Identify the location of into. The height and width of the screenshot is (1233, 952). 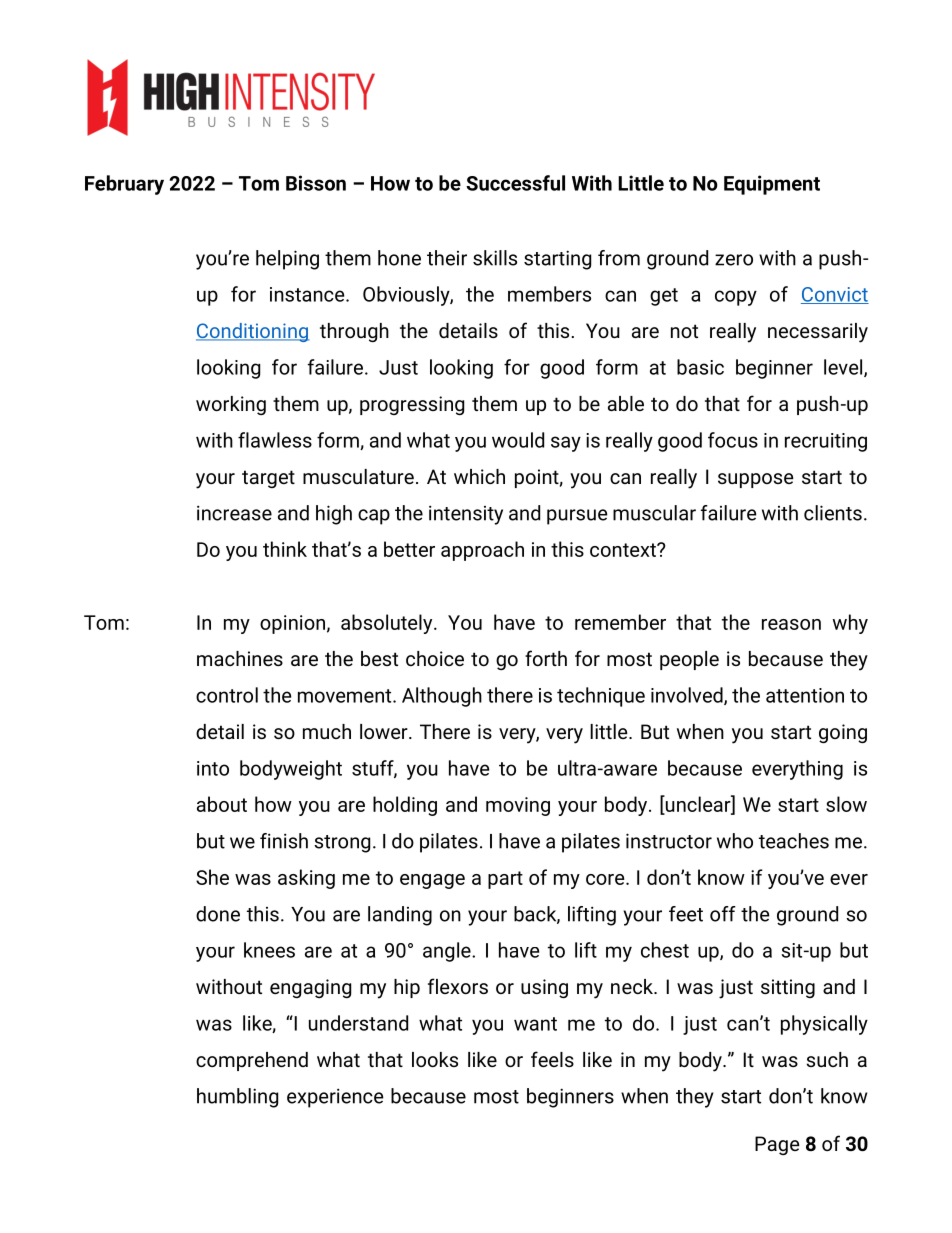
(213, 768).
